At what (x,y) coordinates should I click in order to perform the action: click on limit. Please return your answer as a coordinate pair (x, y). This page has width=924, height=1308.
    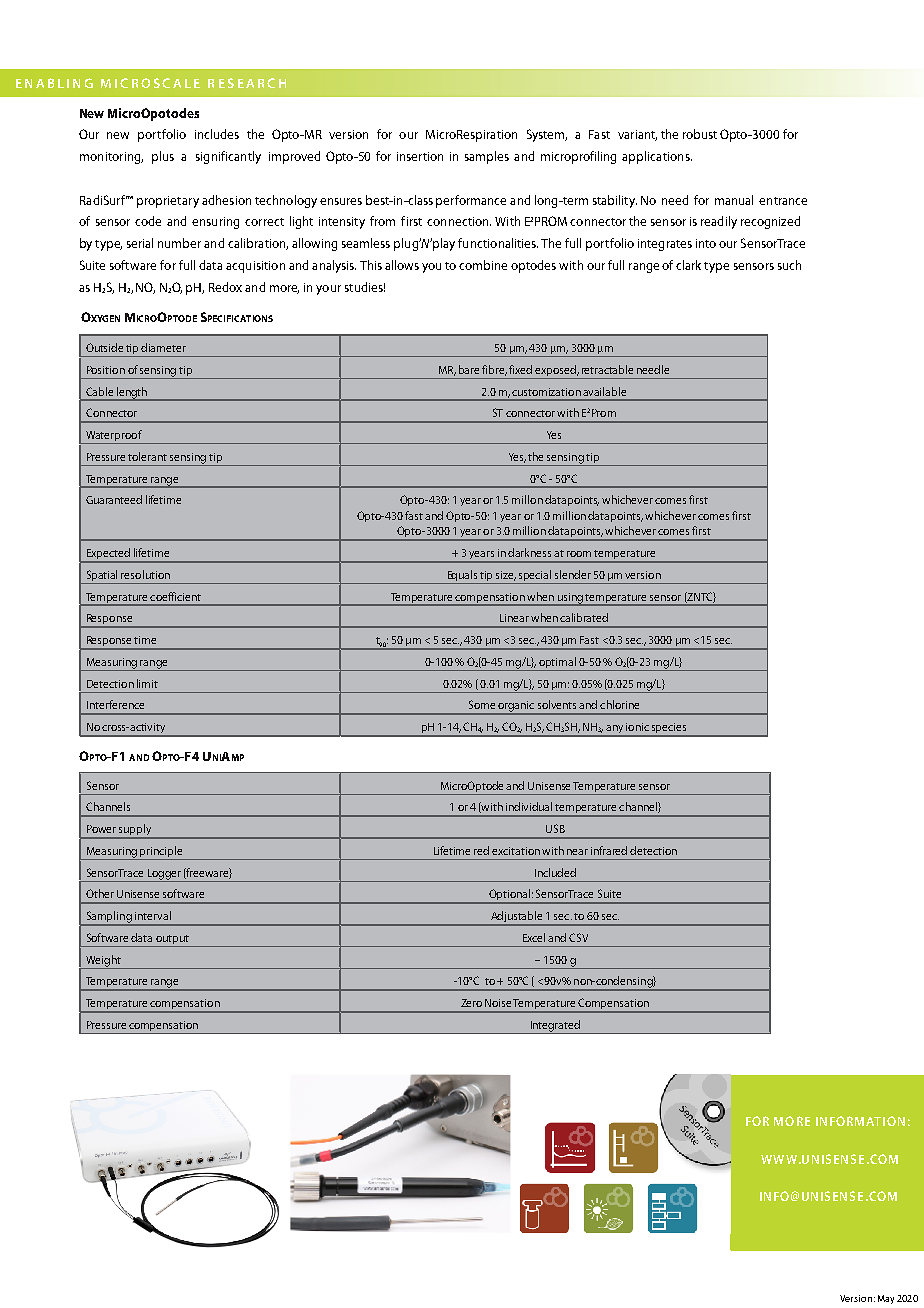
    Looking at the image, I should click on (147, 683).
